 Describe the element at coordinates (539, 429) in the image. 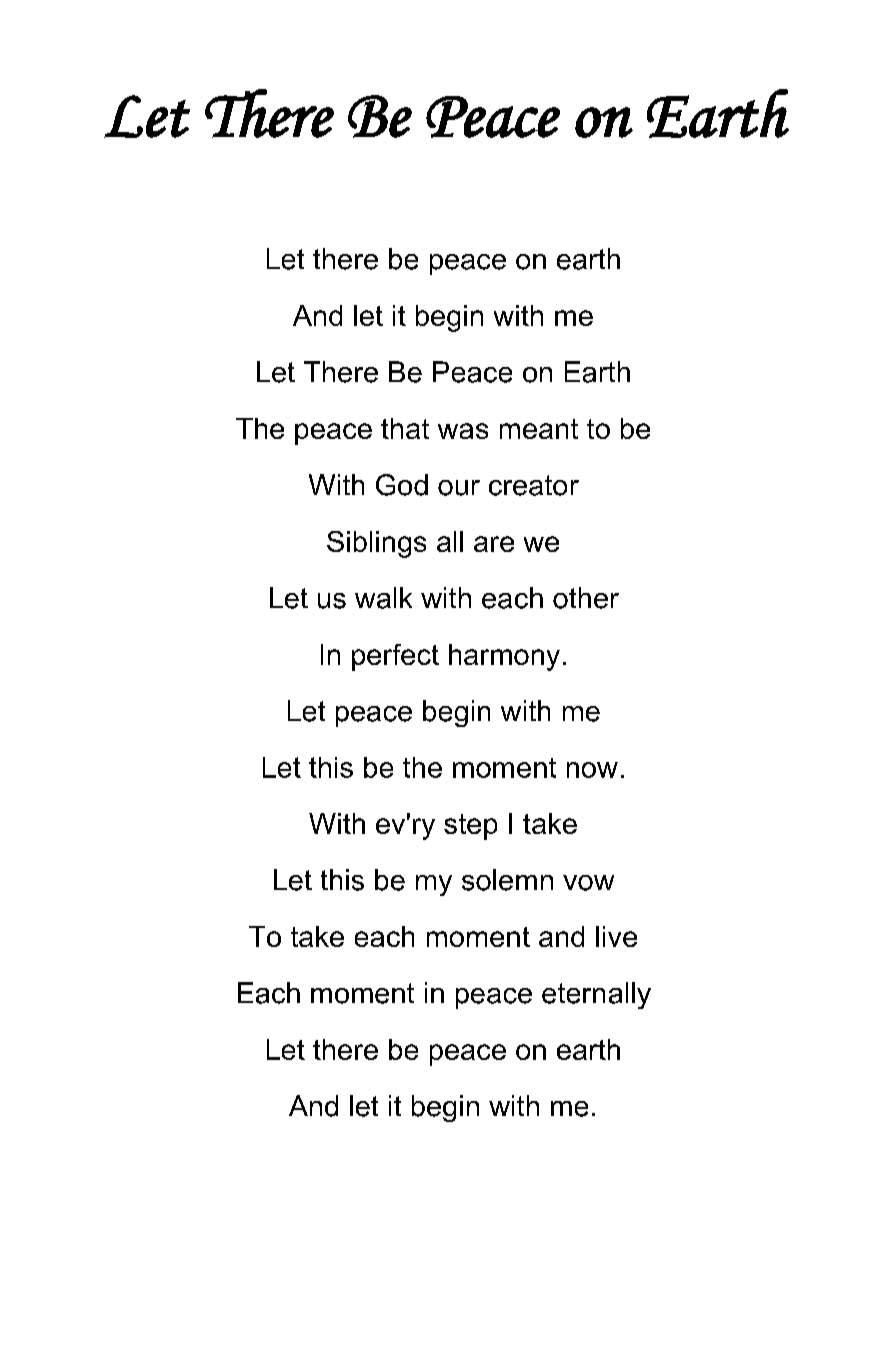

I see `meant` at that location.
